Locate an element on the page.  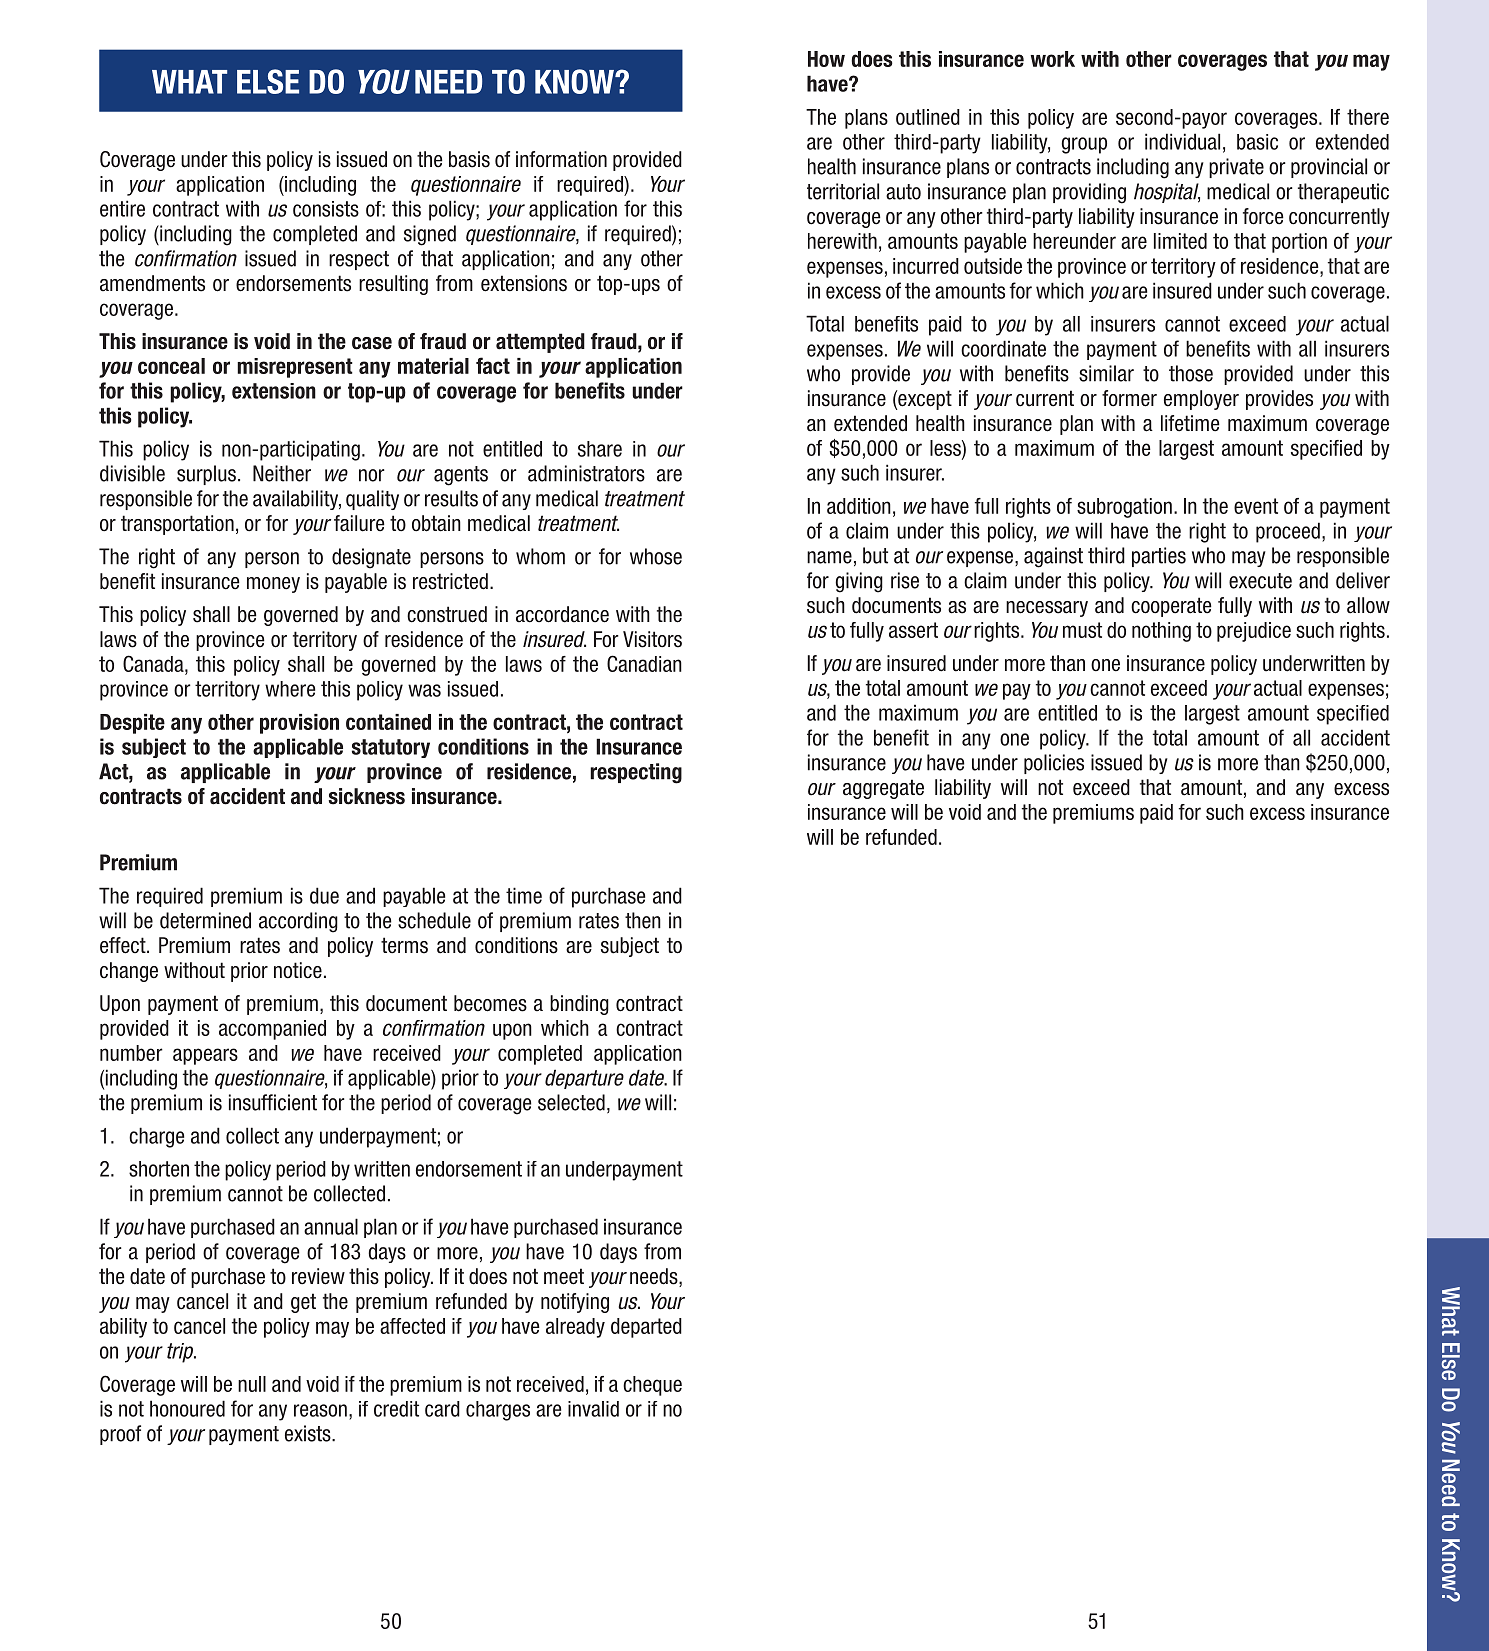
name is located at coordinates (829, 557).
